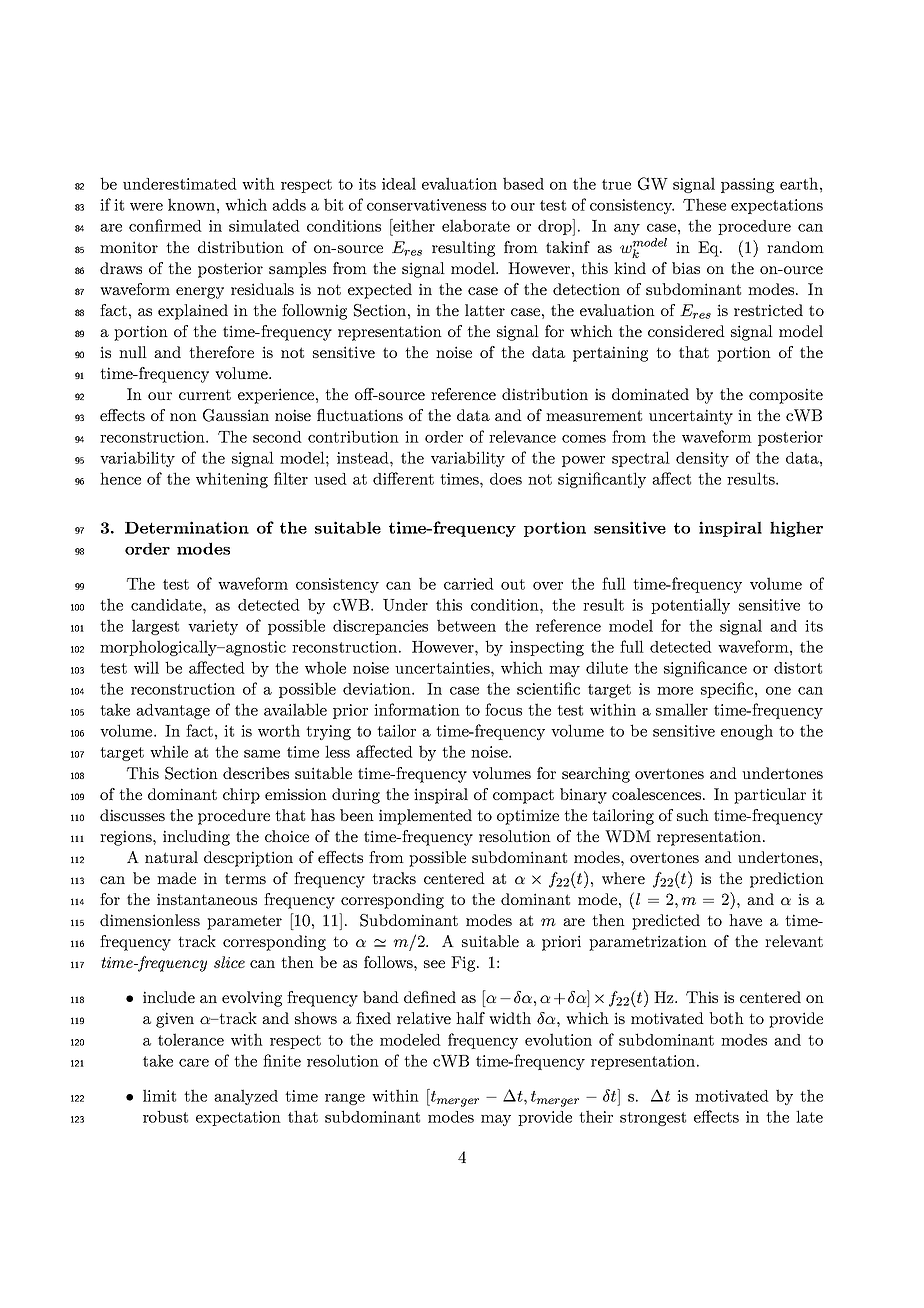  What do you see at coordinates (653, 1119) in the screenshot?
I see `strongest` at bounding box center [653, 1119].
